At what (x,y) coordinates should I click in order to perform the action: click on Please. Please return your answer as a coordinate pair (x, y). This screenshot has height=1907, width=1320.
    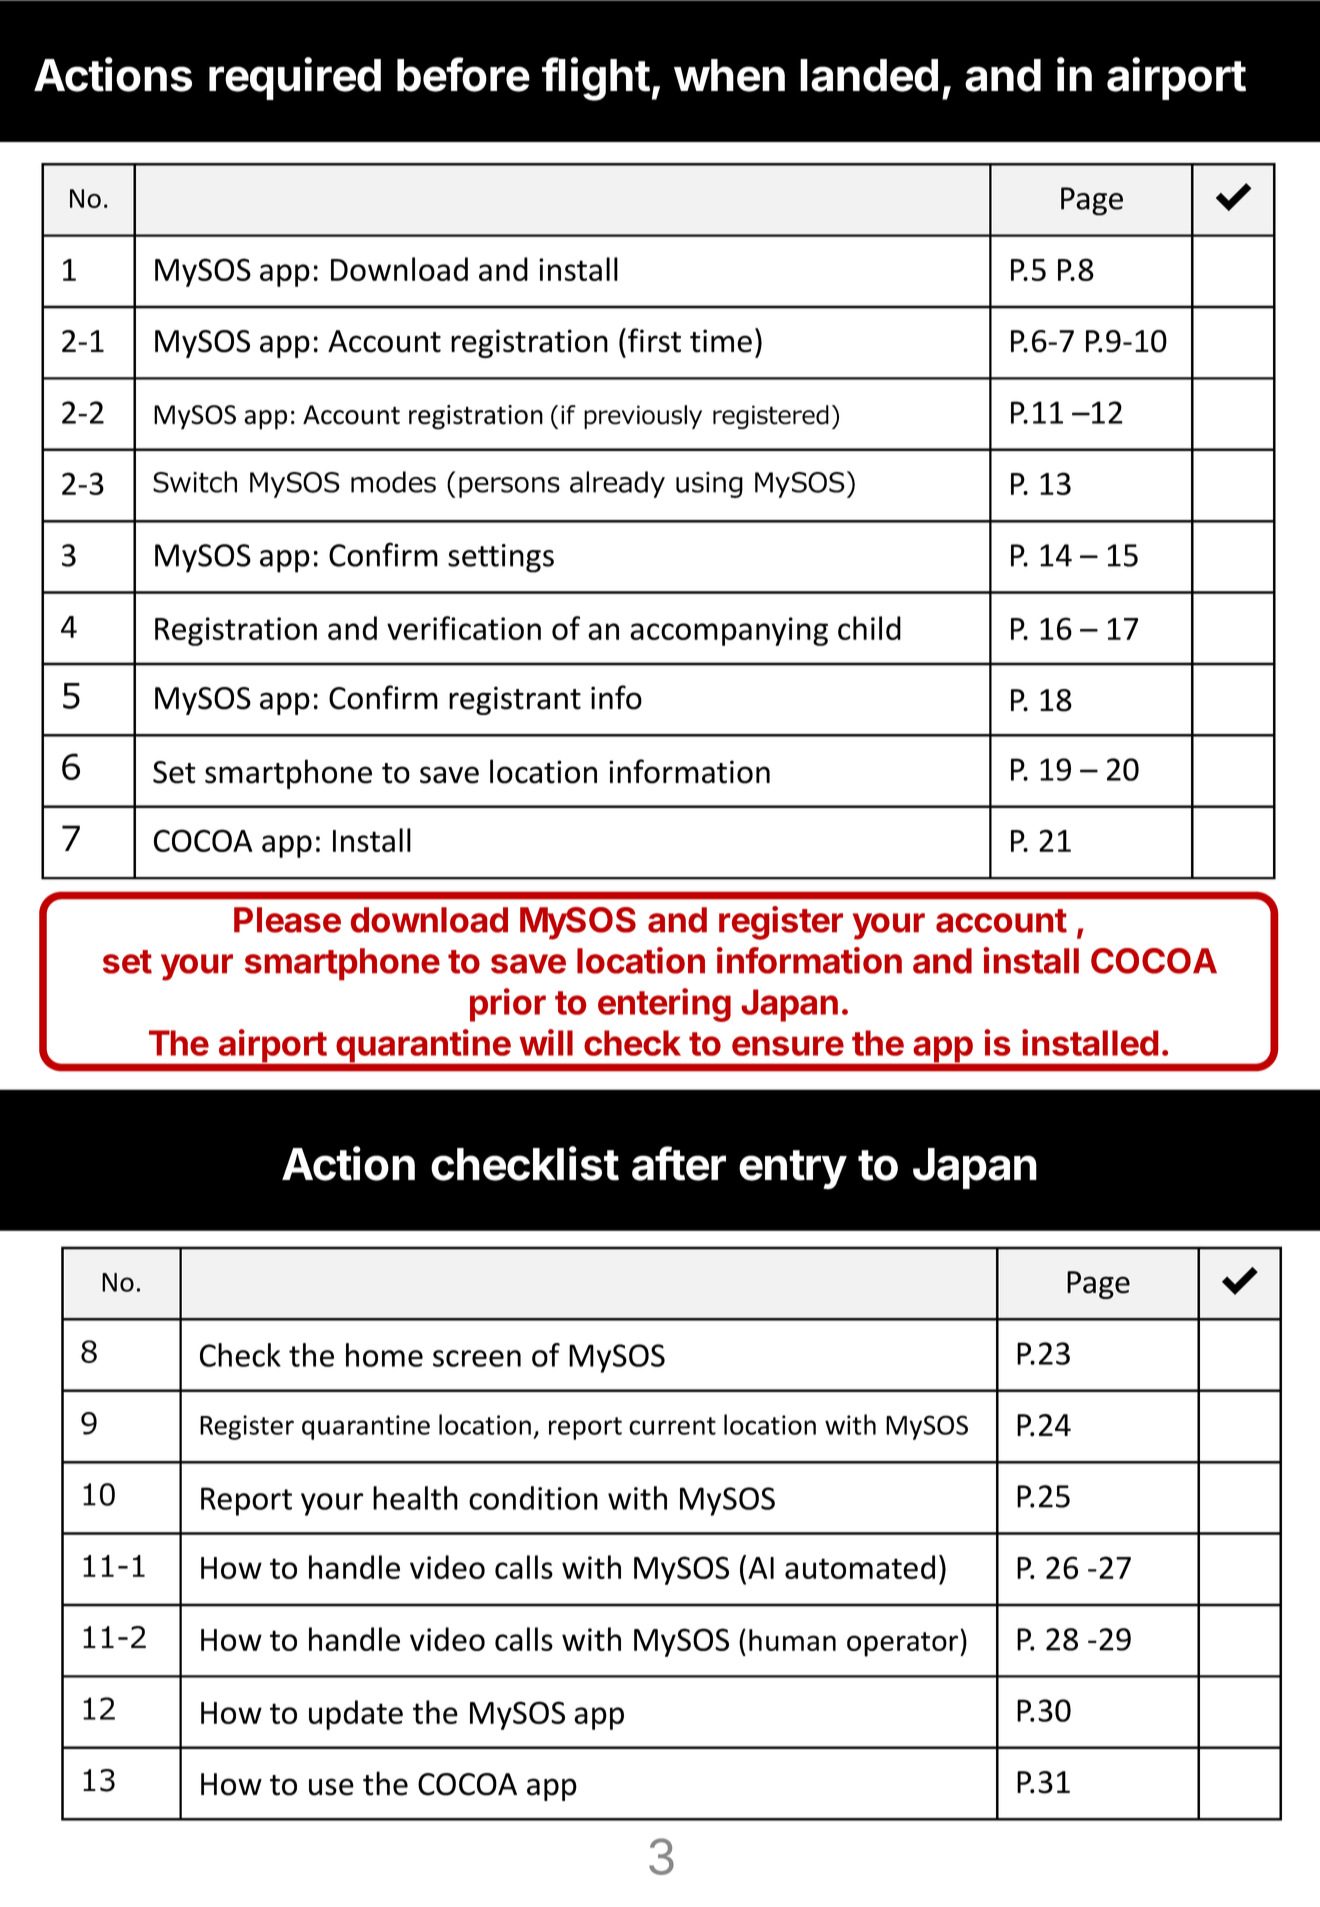
    Looking at the image, I should click on (287, 920).
